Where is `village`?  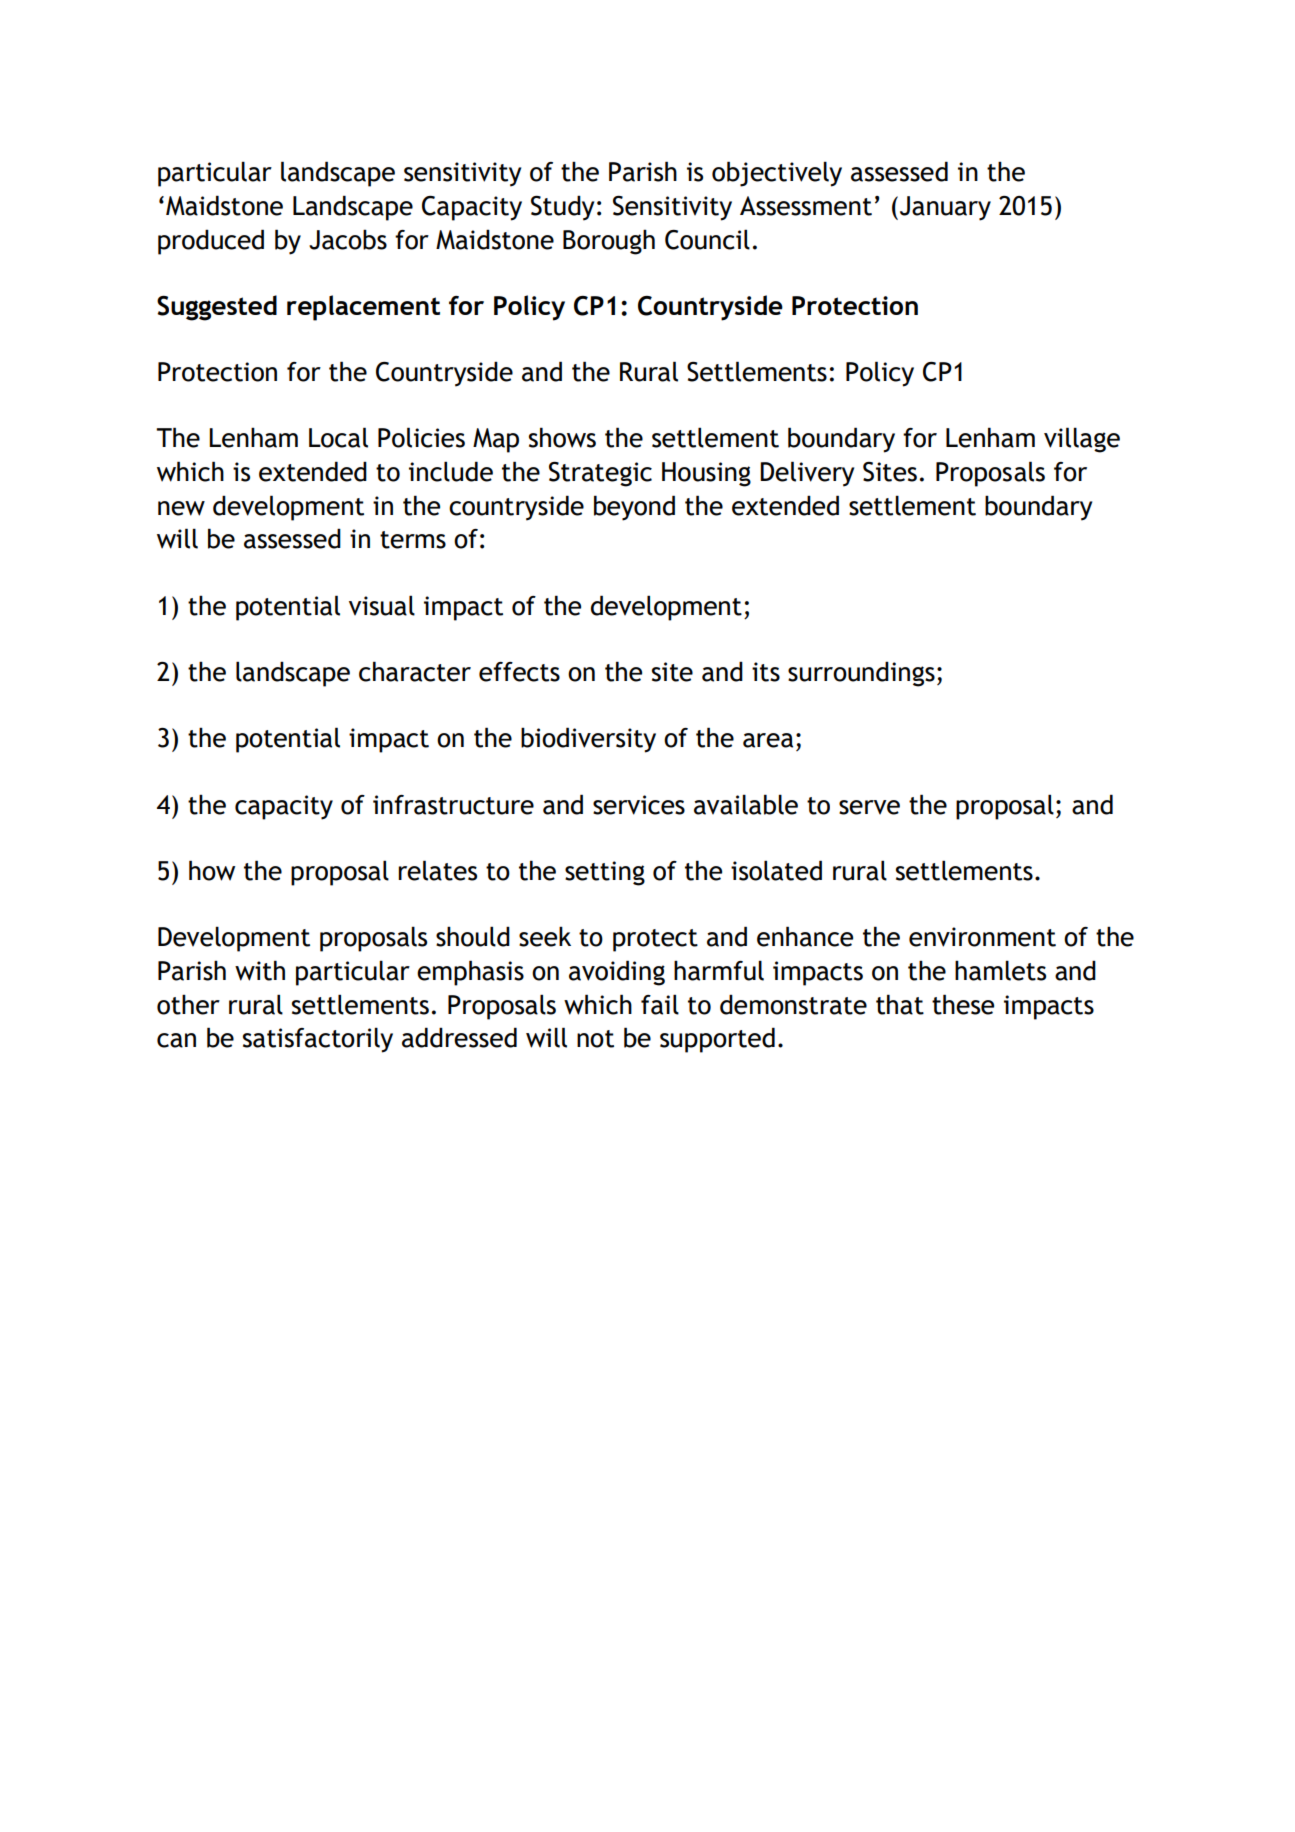
village is located at coordinates (1082, 440).
